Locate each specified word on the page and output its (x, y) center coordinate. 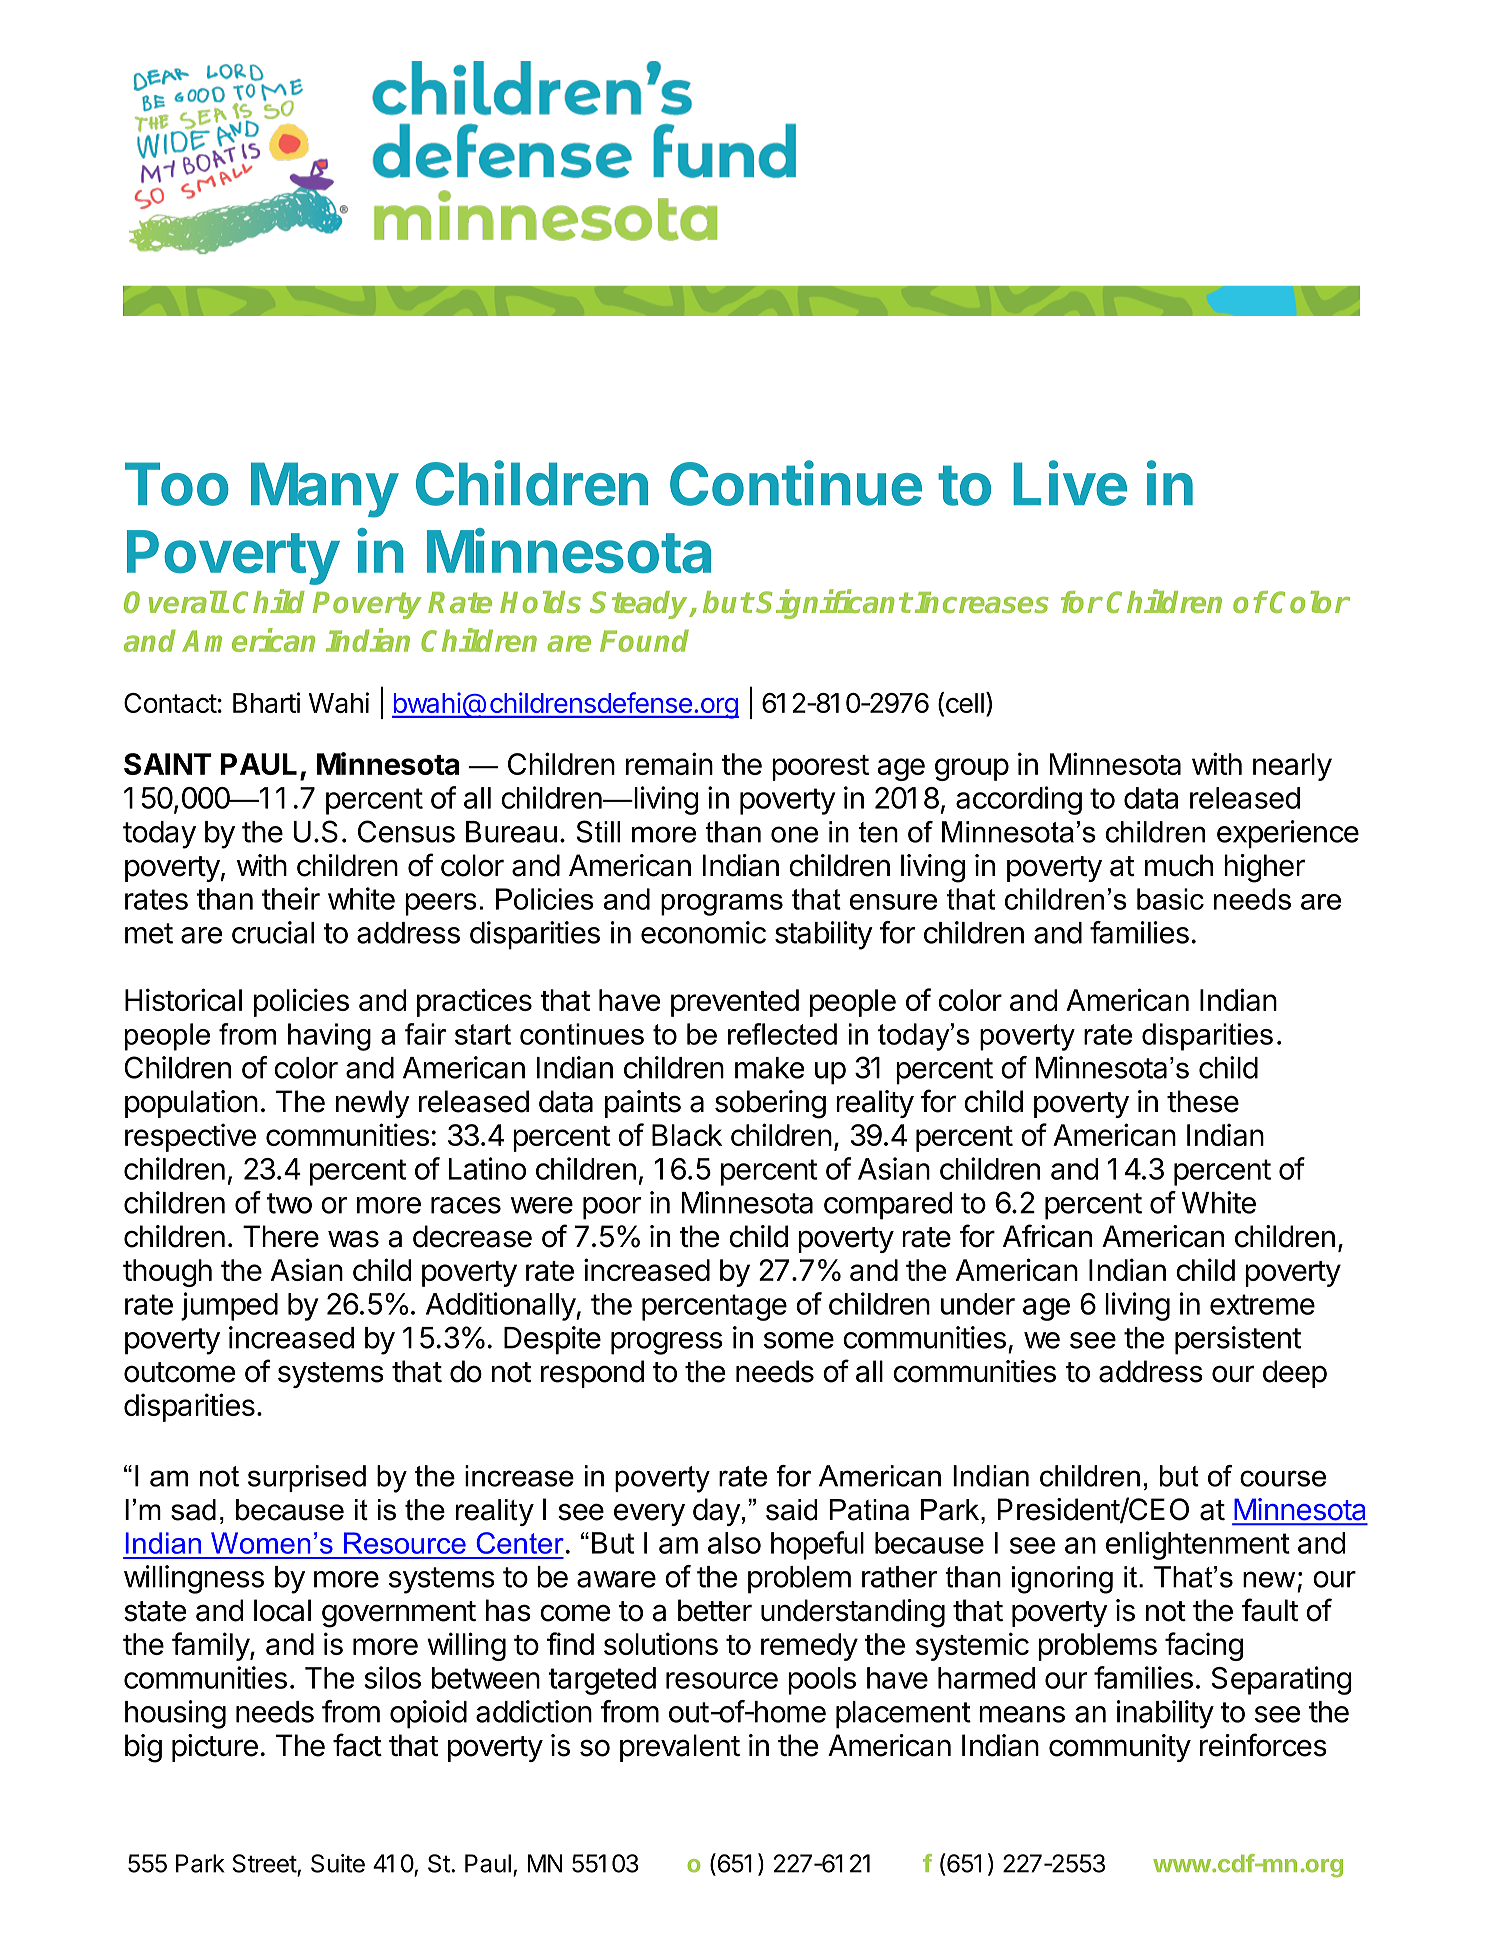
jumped (229, 1306)
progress (667, 1343)
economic (703, 932)
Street (264, 1863)
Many (325, 490)
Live (1070, 483)
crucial (273, 932)
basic (1170, 899)
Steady (640, 605)
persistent (1238, 1340)
